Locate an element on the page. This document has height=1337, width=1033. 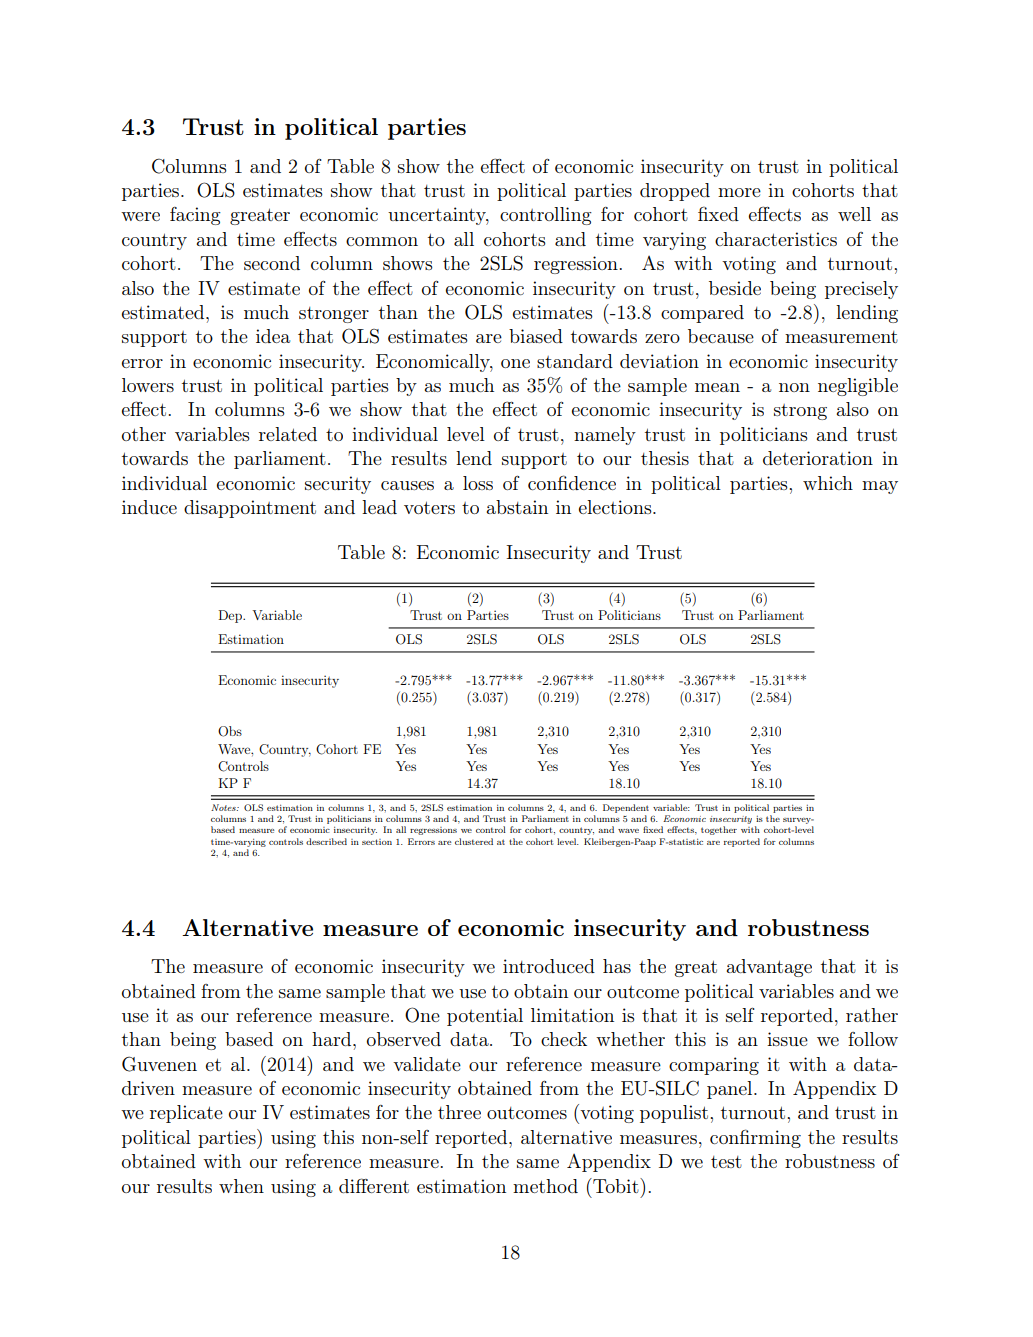
described is located at coordinates (326, 841).
